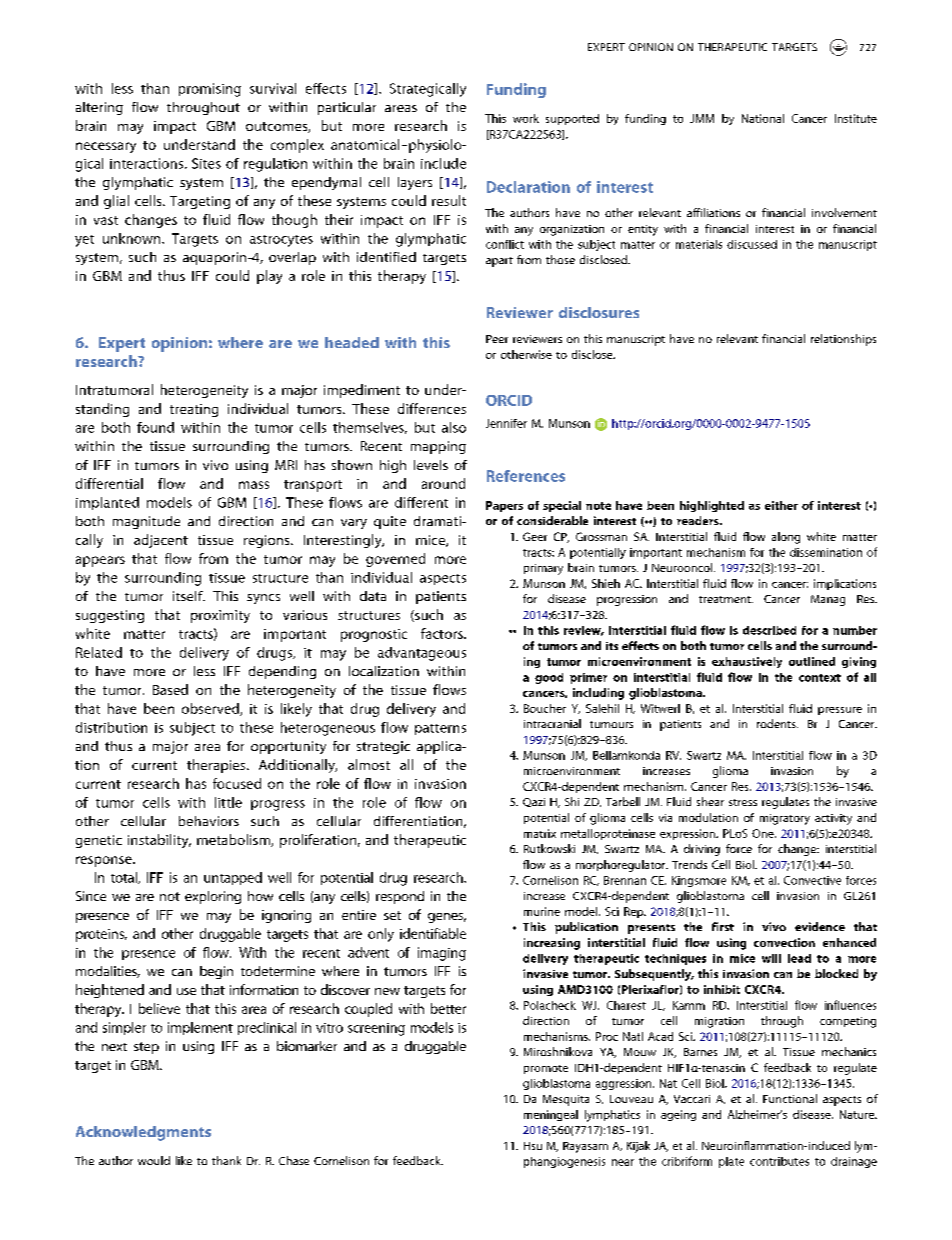 The width and height of the screenshot is (952, 1240). Describe the element at coordinates (194, 410) in the screenshot. I see `treating` at that location.
